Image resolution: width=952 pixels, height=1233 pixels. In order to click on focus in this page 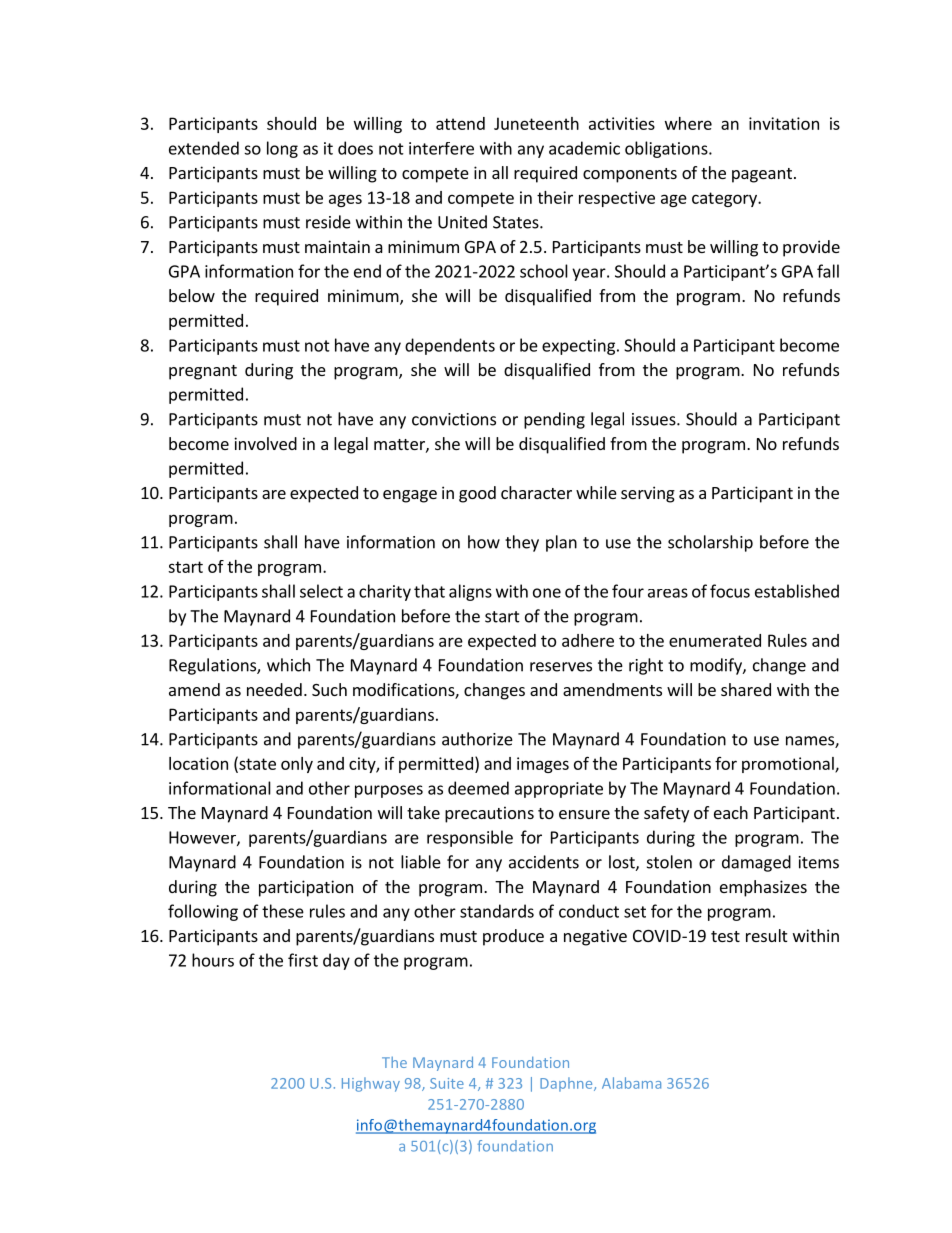, I will do `click(730, 591)`.
